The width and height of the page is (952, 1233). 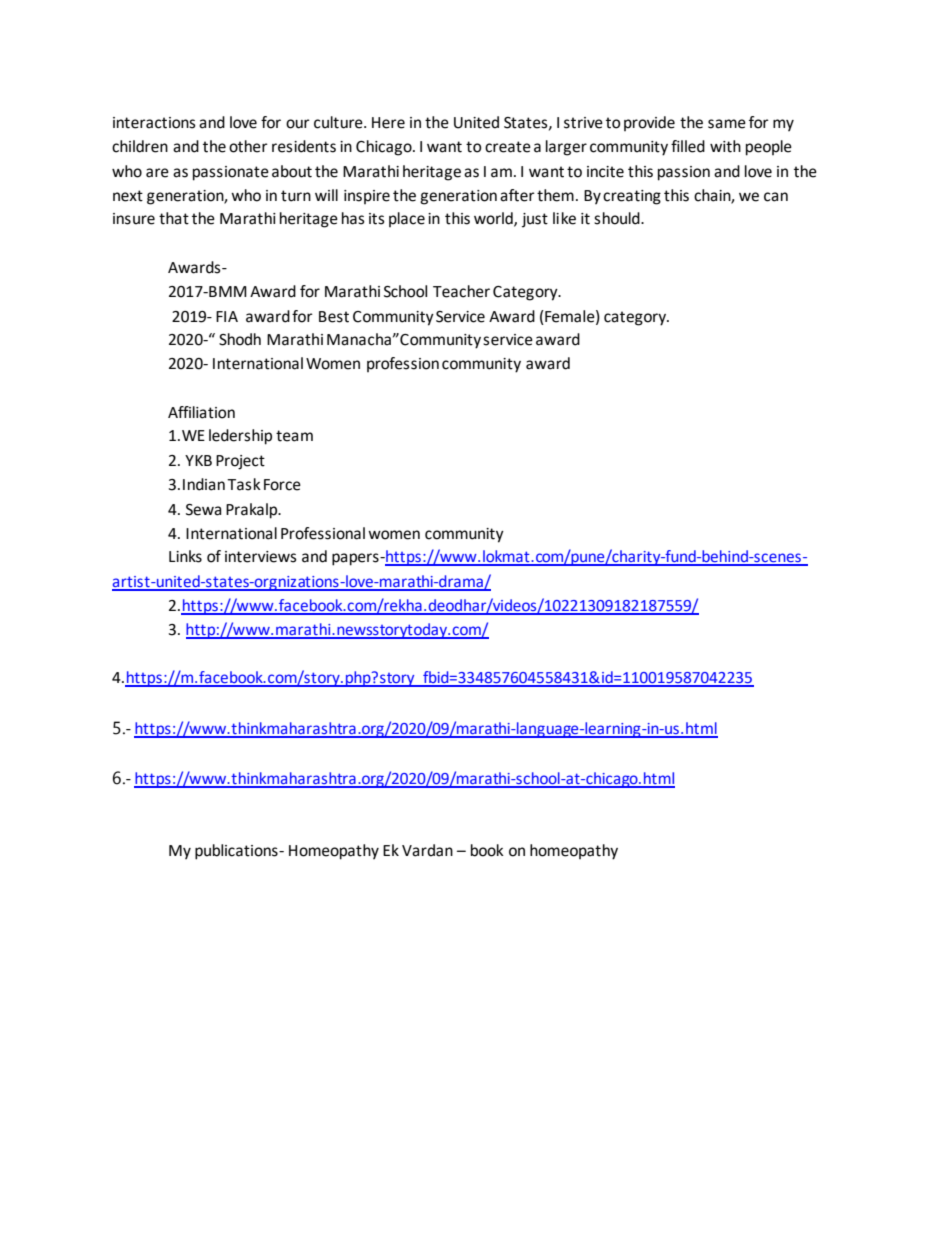 I want to click on like, so click(x=564, y=218).
